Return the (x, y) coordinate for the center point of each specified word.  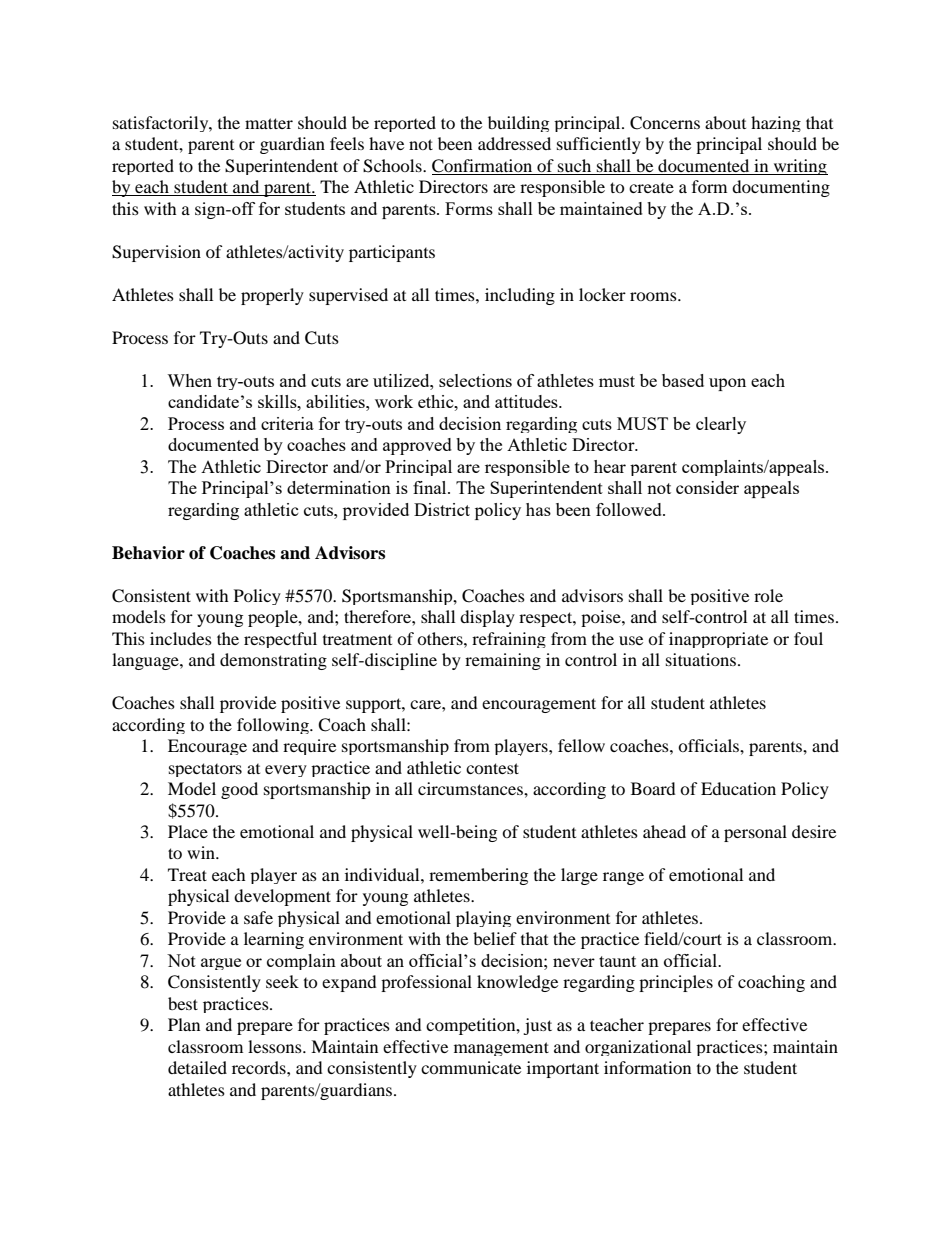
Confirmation (483, 167)
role (768, 595)
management (501, 1049)
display (487, 618)
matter (269, 123)
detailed (197, 1067)
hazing (776, 124)
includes (181, 638)
